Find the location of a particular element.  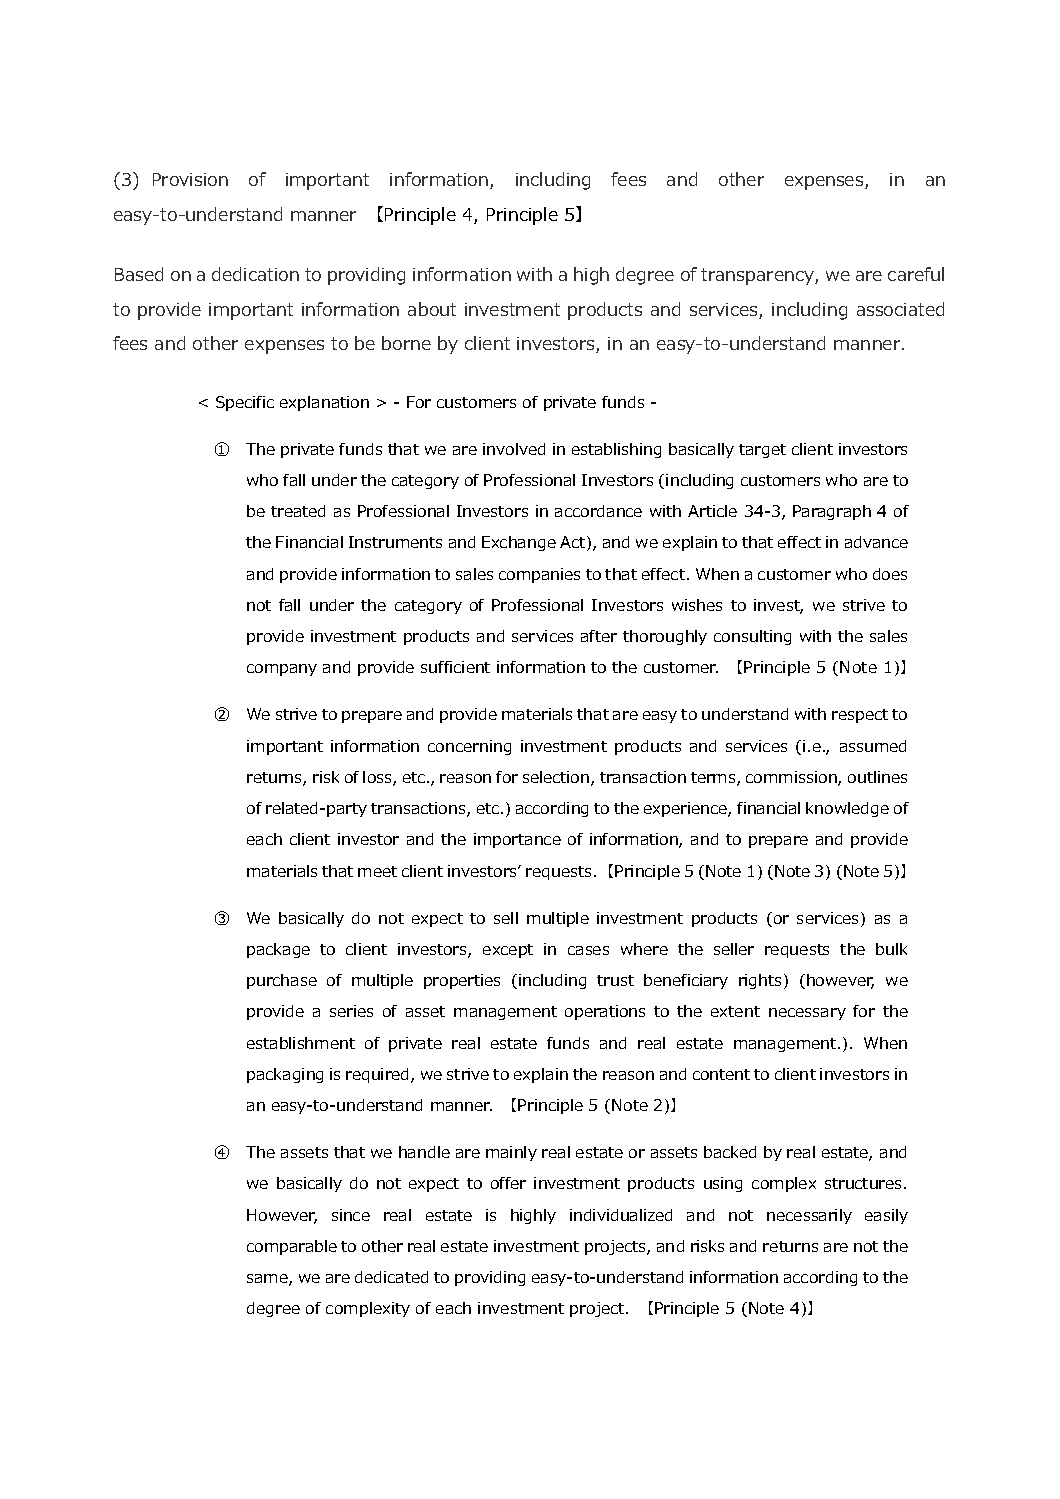

about is located at coordinates (432, 309).
